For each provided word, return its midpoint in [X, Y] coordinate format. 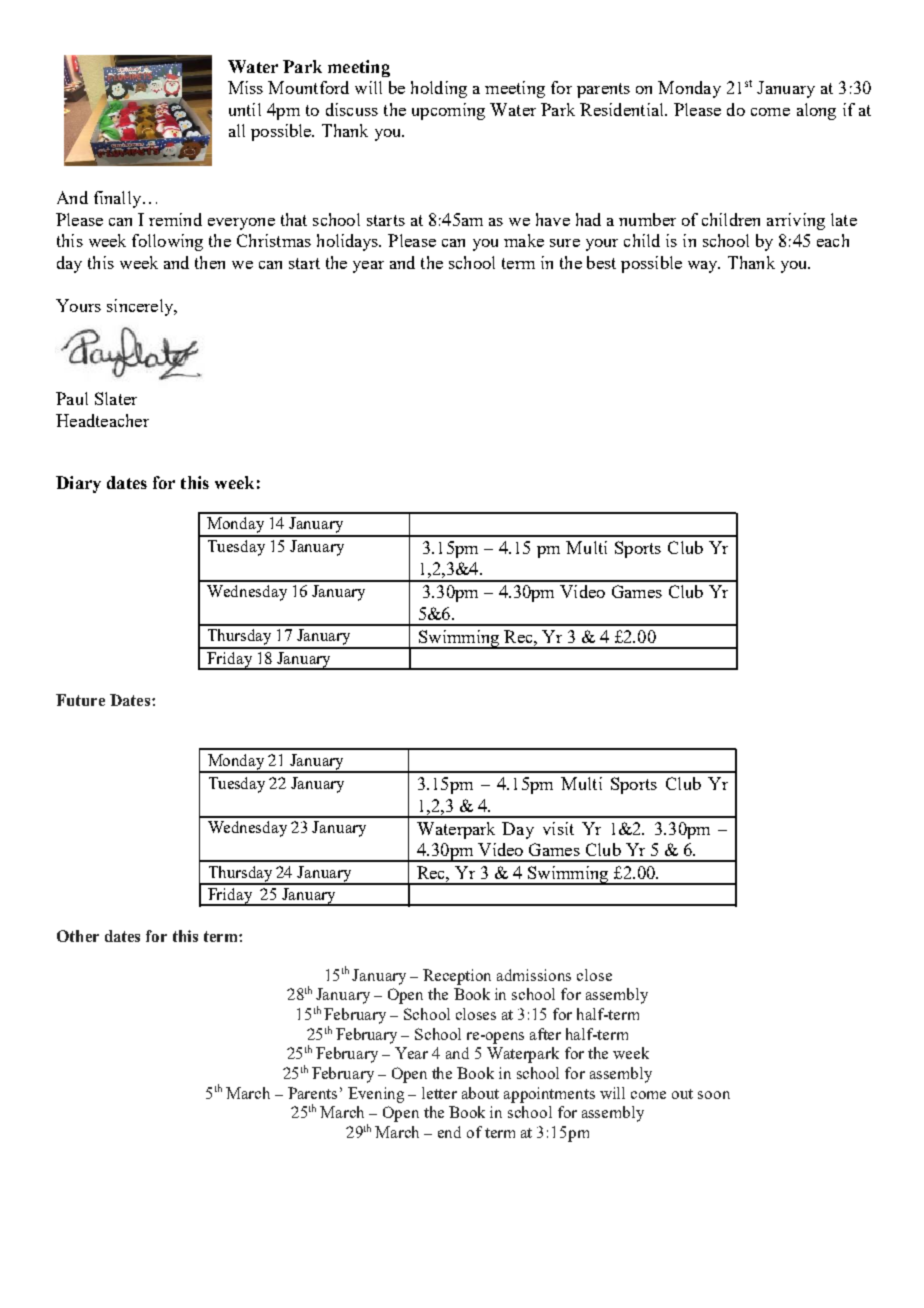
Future [80, 700]
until [245, 109]
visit [558, 828]
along [816, 111]
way [704, 267]
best [601, 262]
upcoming [448, 111]
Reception [457, 977]
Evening [376, 1095]
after [545, 1034]
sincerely [141, 307]
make [524, 240]
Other [78, 936]
